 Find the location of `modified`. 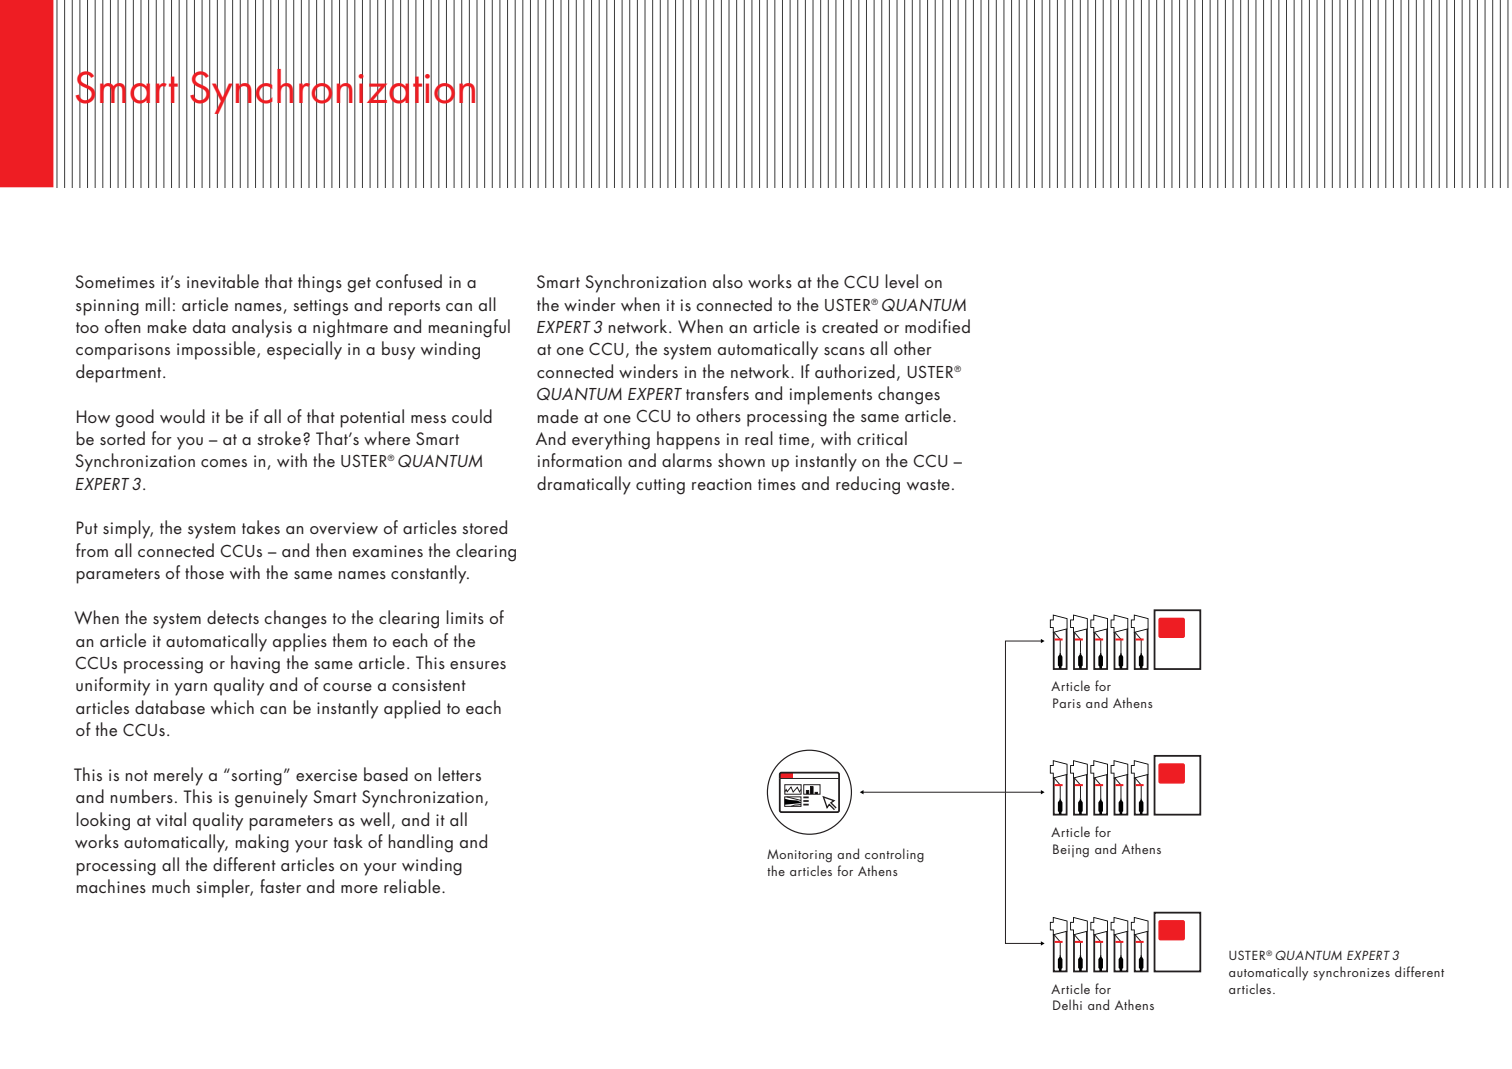

modified is located at coordinates (937, 326).
